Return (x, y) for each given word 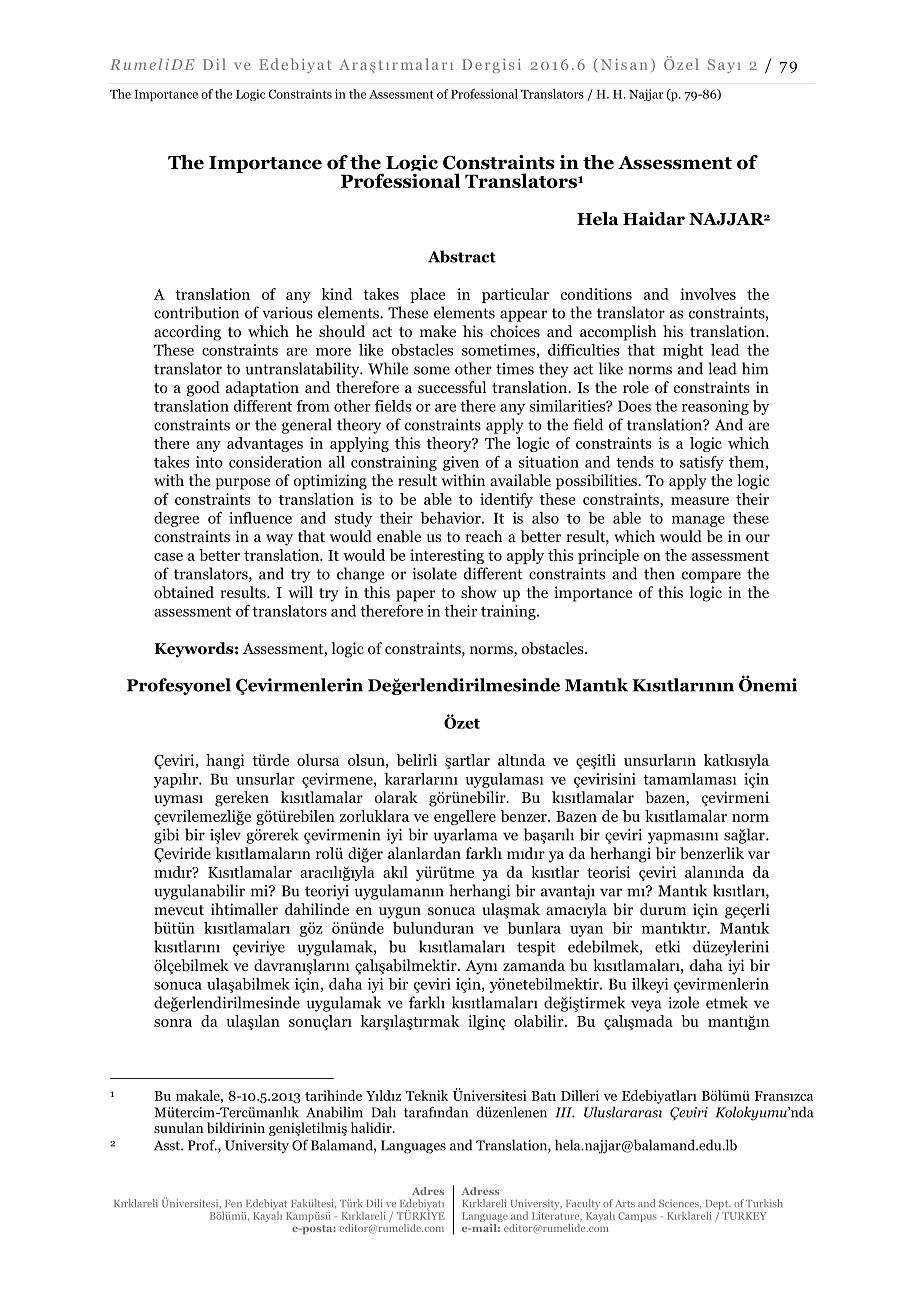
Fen (233, 1204)
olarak (396, 797)
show (479, 592)
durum (663, 909)
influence (260, 518)
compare (711, 577)
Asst (168, 1145)
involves (708, 294)
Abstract (462, 256)
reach (484, 536)
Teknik (427, 1095)
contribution (196, 312)
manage (698, 521)
